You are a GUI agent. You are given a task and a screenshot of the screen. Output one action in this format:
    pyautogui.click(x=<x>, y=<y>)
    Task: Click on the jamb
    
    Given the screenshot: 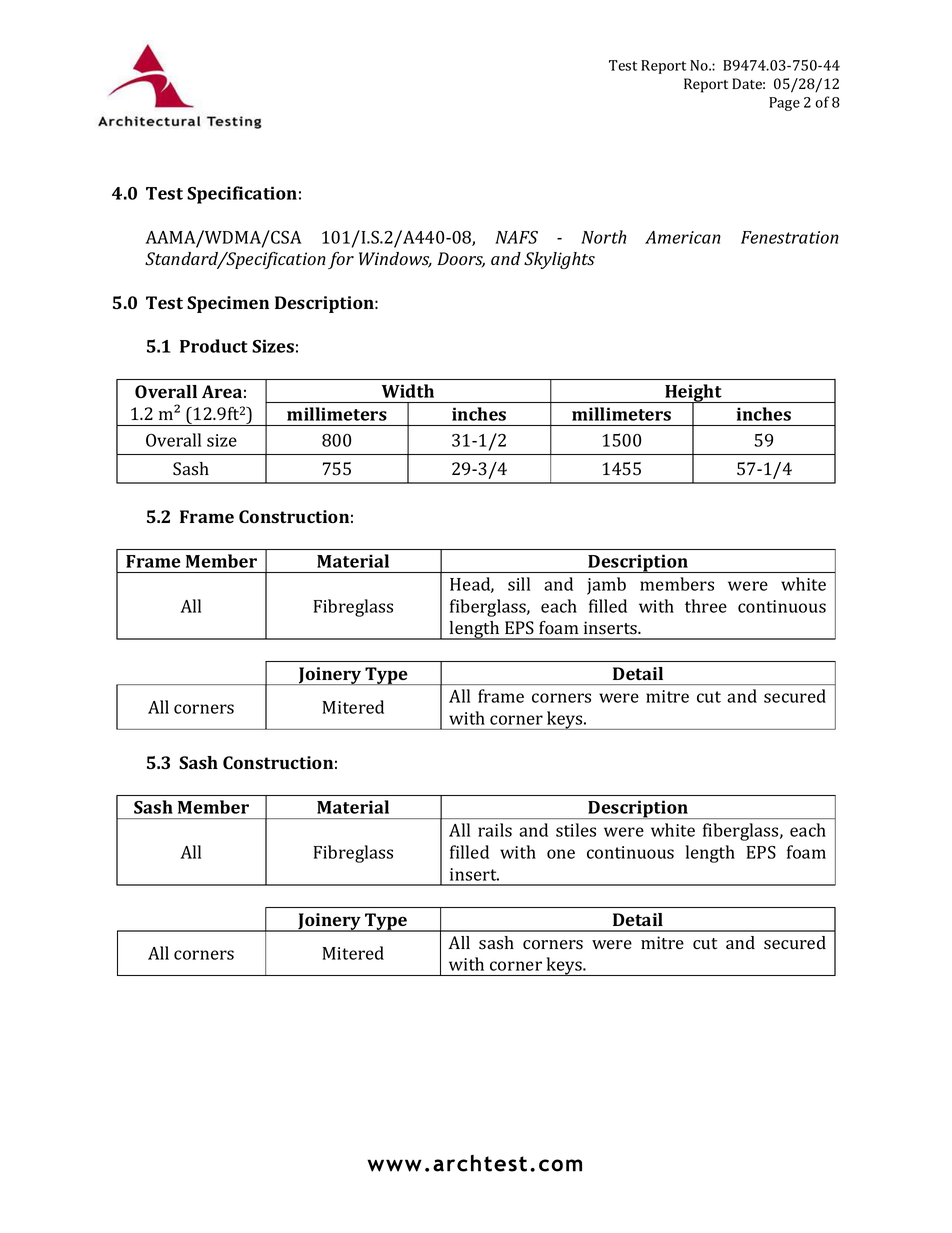 What is the action you would take?
    pyautogui.click(x=606, y=586)
